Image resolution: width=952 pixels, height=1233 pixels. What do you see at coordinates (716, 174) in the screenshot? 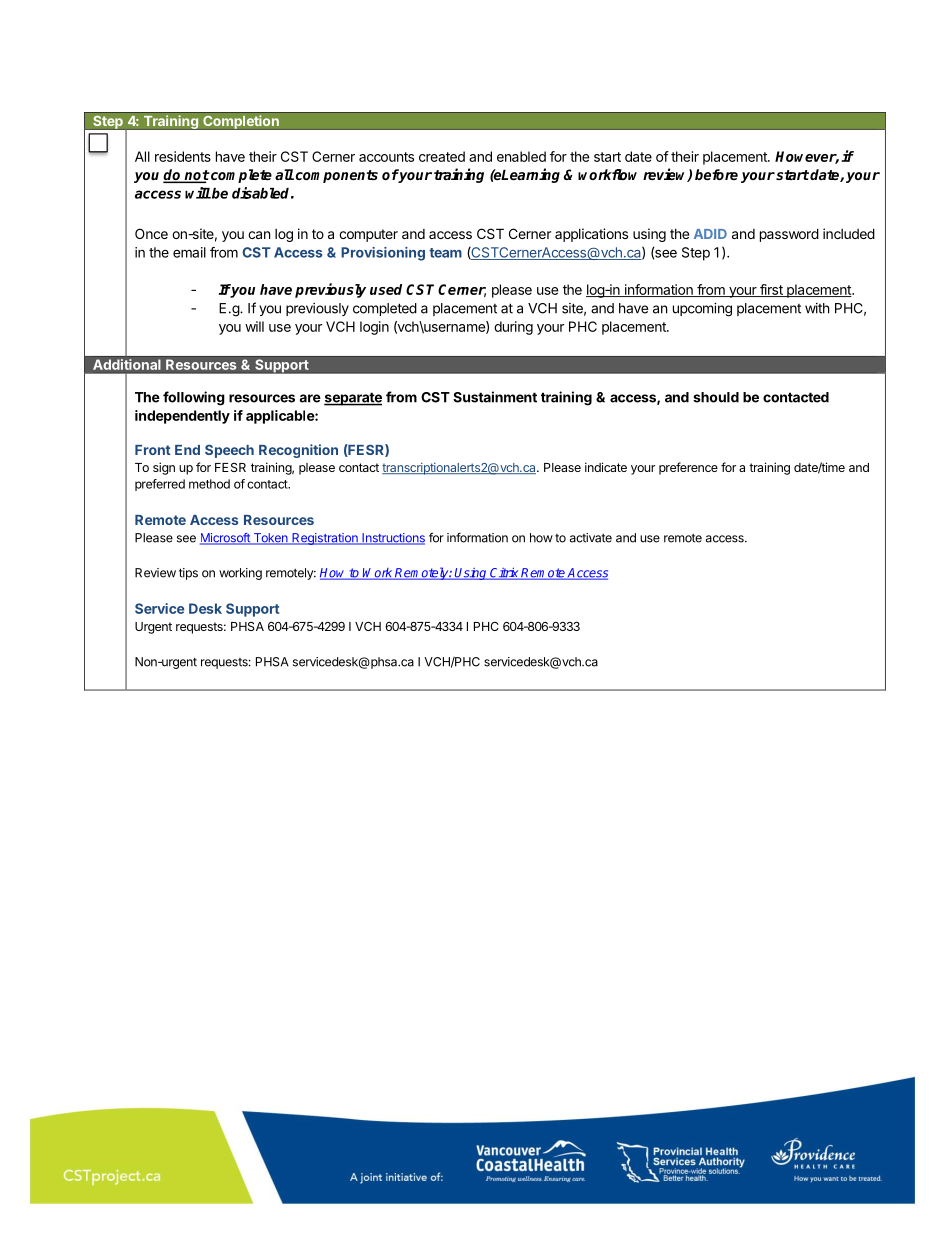
I see `before` at bounding box center [716, 174].
